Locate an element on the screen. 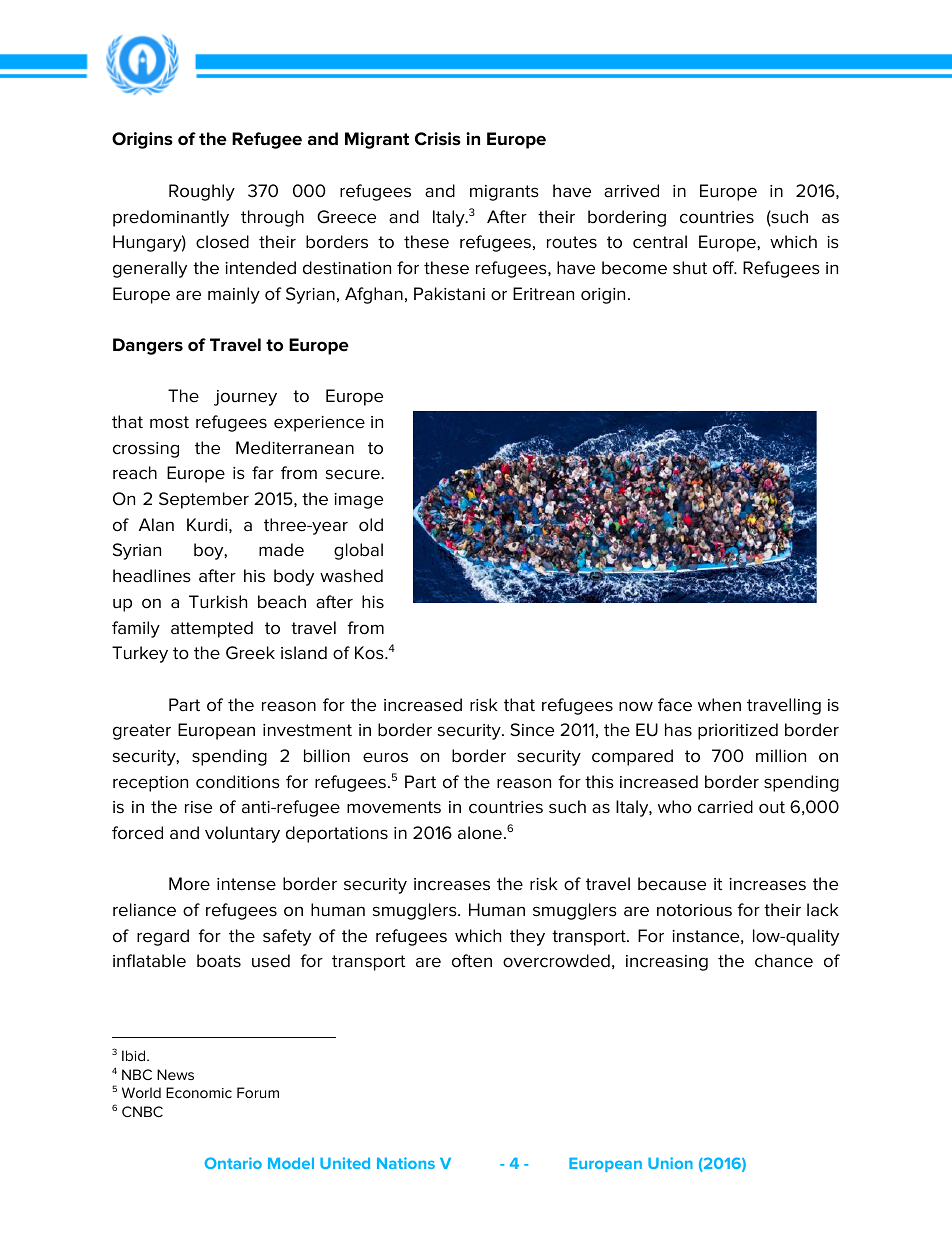 Image resolution: width=952 pixels, height=1233 pixels. Crisis is located at coordinates (438, 139).
